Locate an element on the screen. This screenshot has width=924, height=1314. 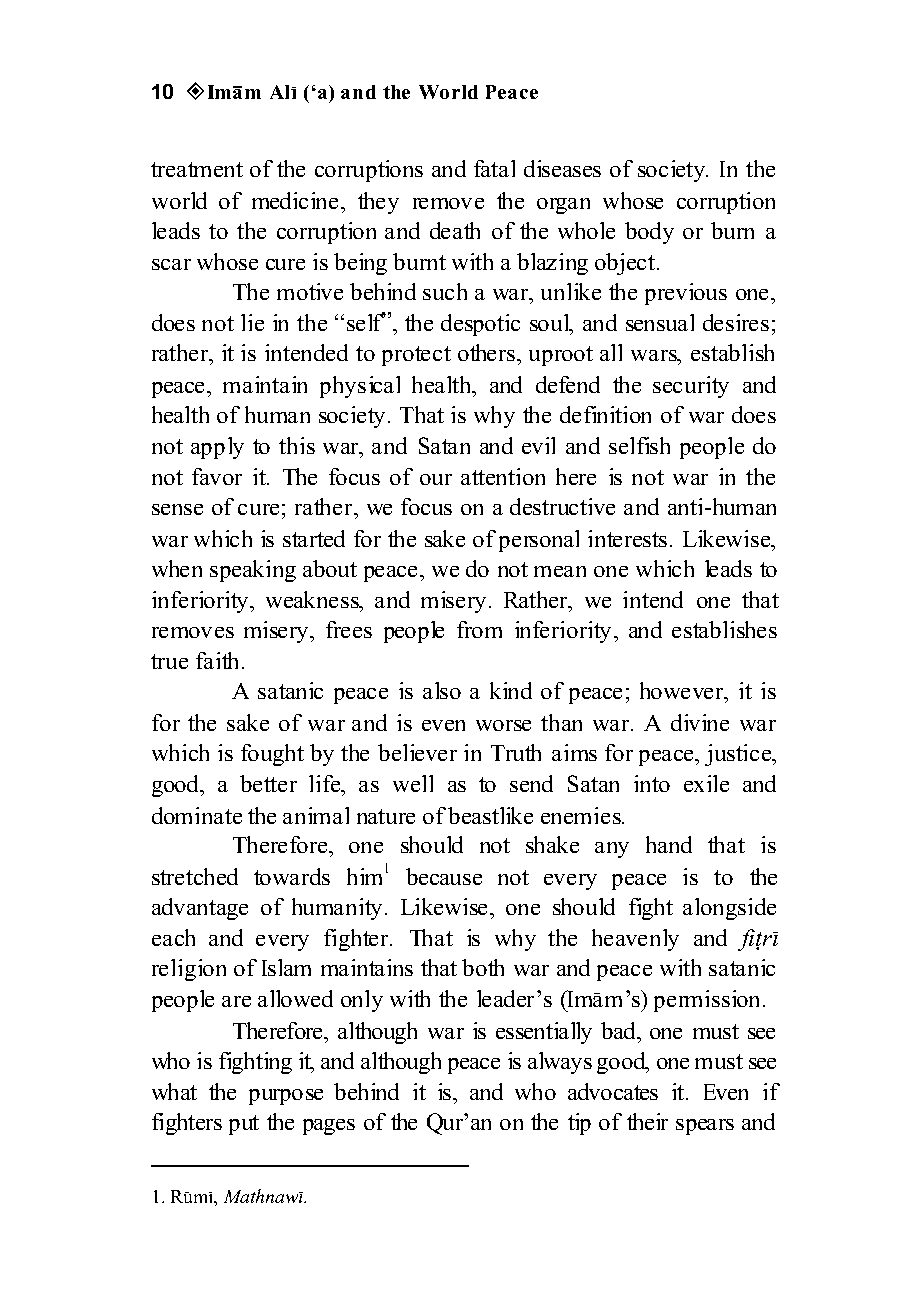
body is located at coordinates (649, 233).
